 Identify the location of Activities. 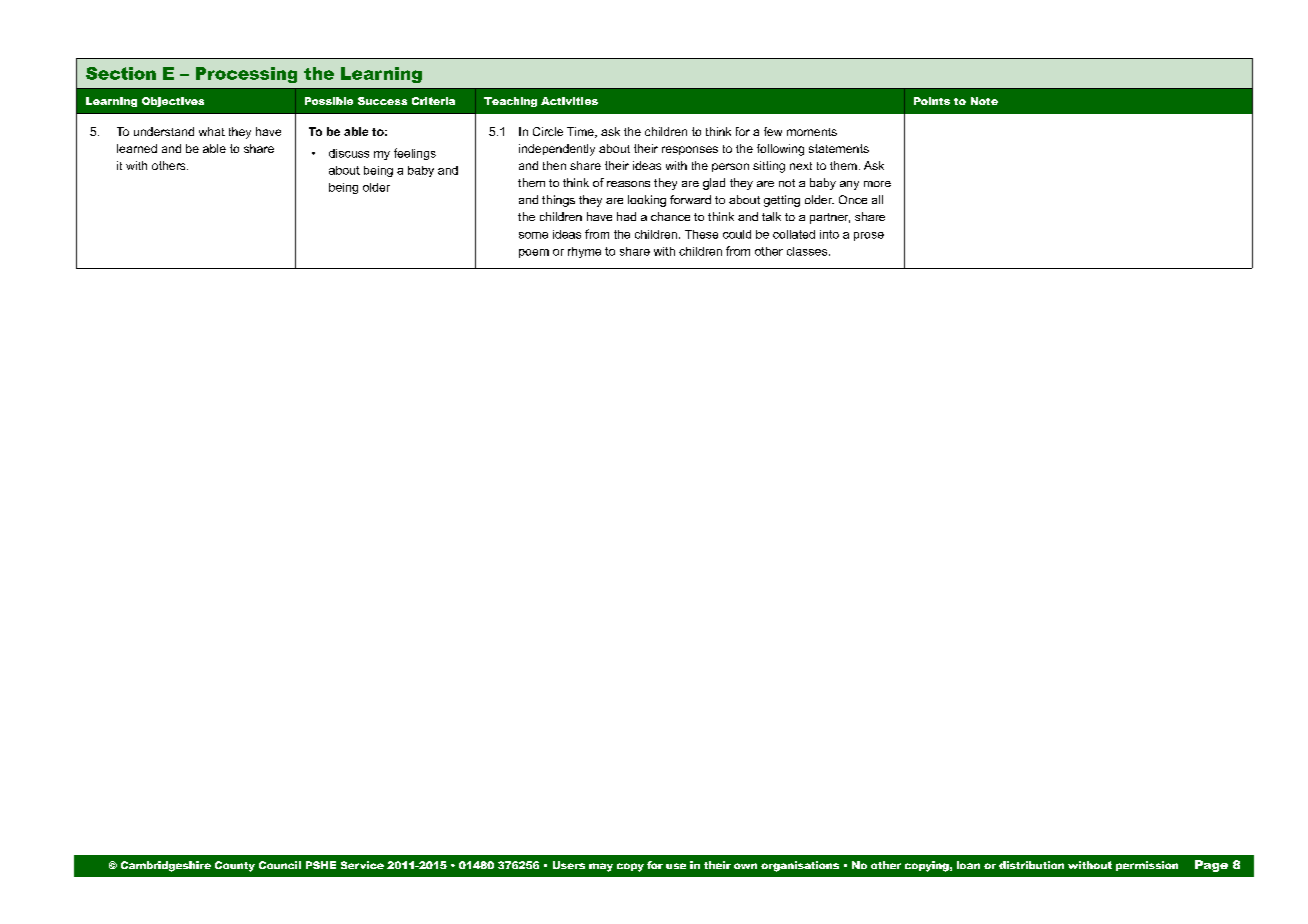
(569, 101).
